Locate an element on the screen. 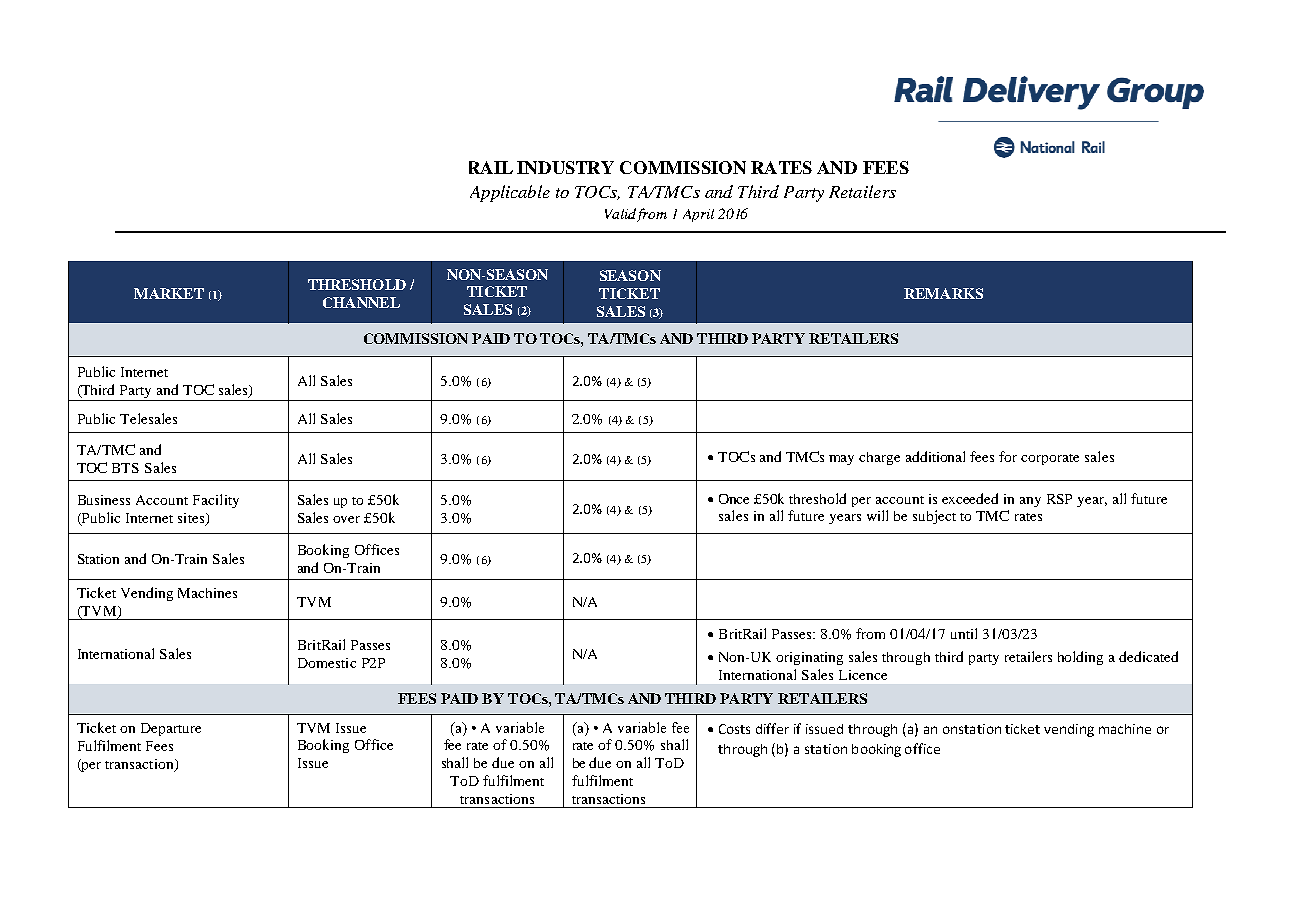 The width and height of the screenshot is (1308, 924). for is located at coordinates (1008, 456).
